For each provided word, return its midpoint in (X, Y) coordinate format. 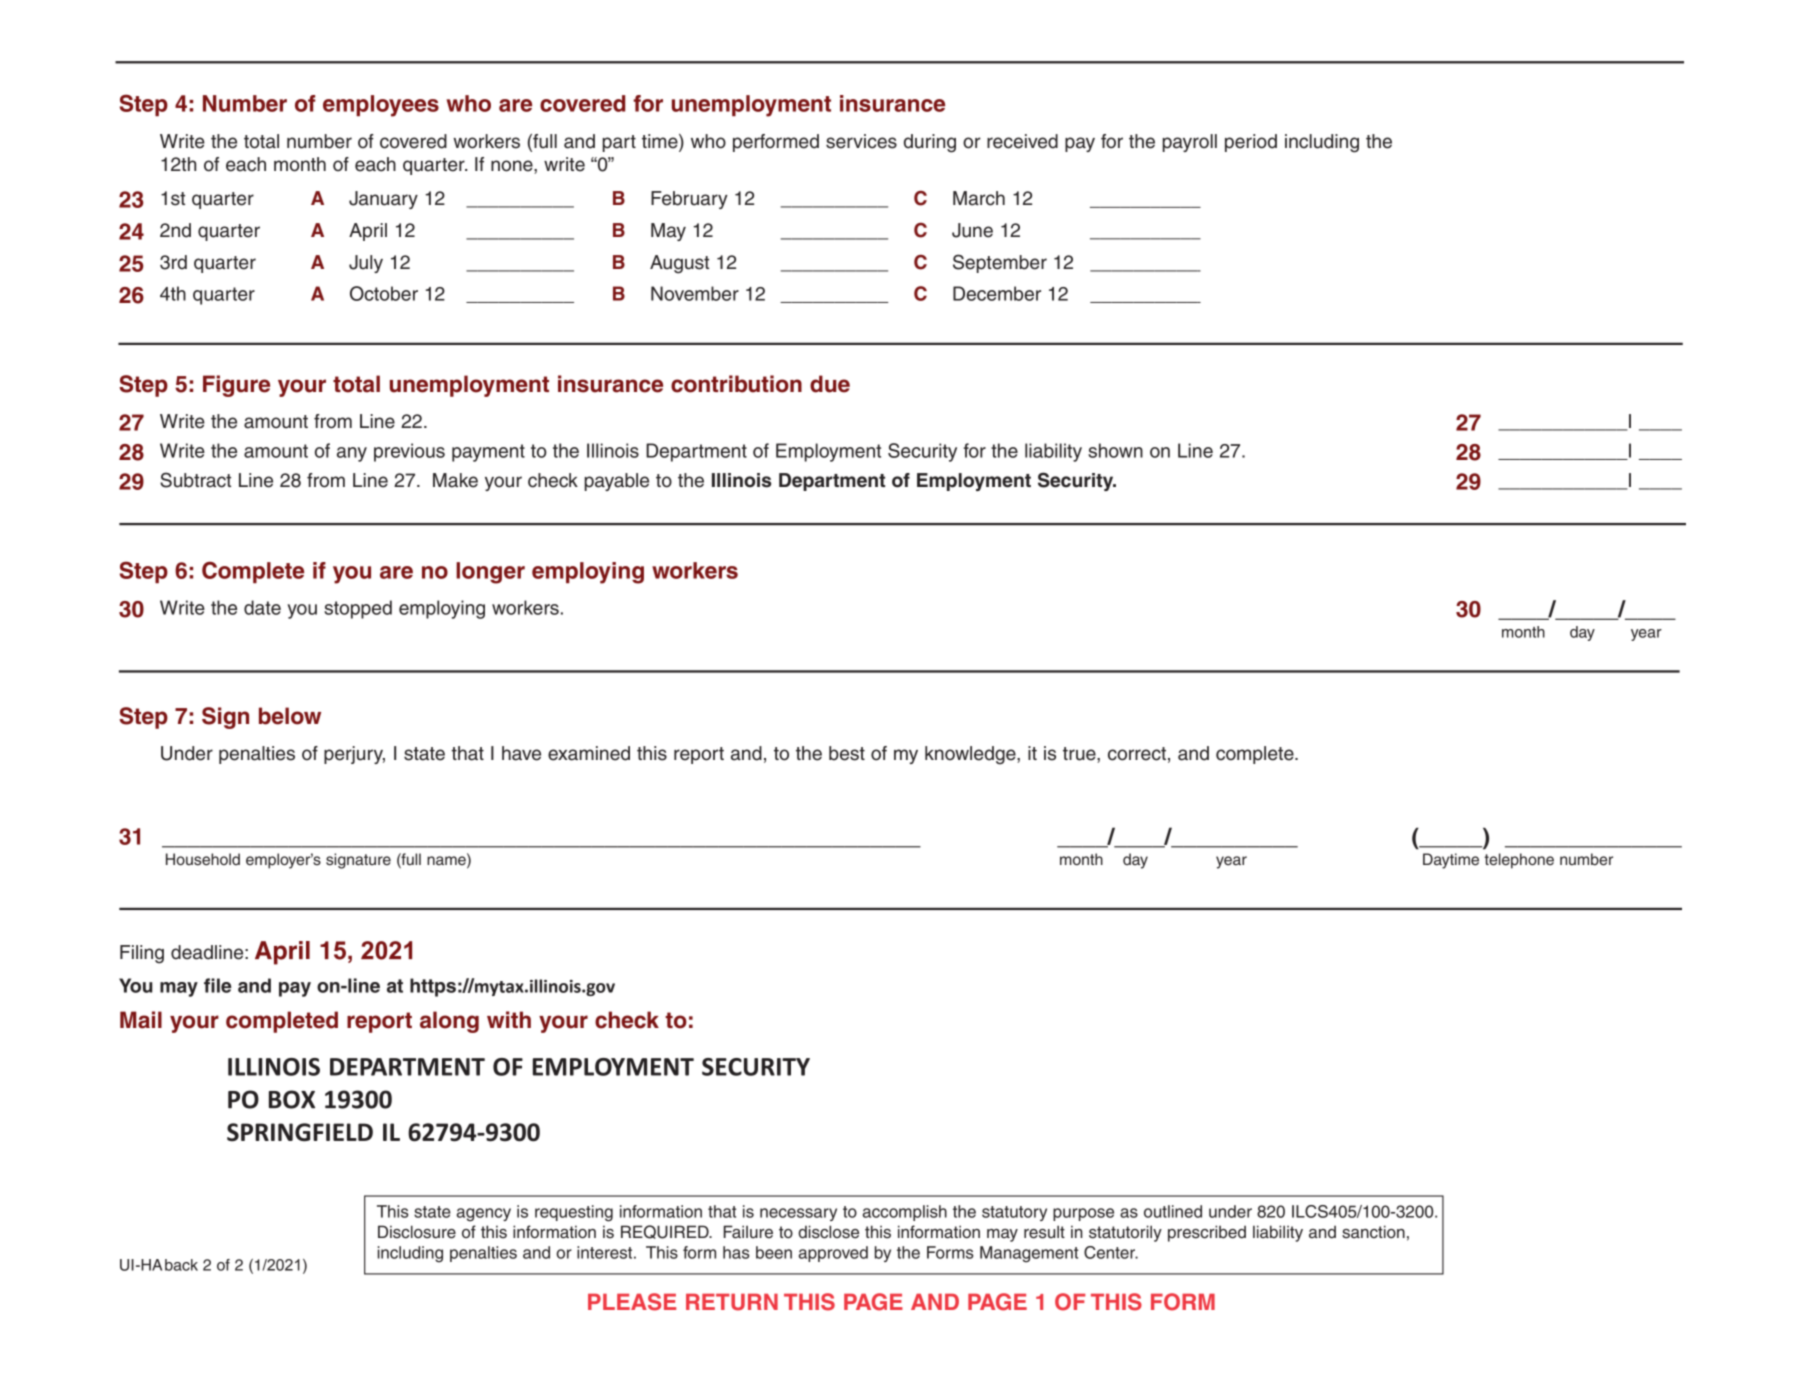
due (830, 384)
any (352, 454)
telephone (1519, 861)
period (1251, 143)
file (217, 985)
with (509, 1019)
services (861, 141)
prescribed (1207, 1233)
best (847, 753)
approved (833, 1254)
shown (1115, 450)
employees (381, 106)
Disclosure (417, 1232)
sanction (1373, 1232)
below (290, 716)
